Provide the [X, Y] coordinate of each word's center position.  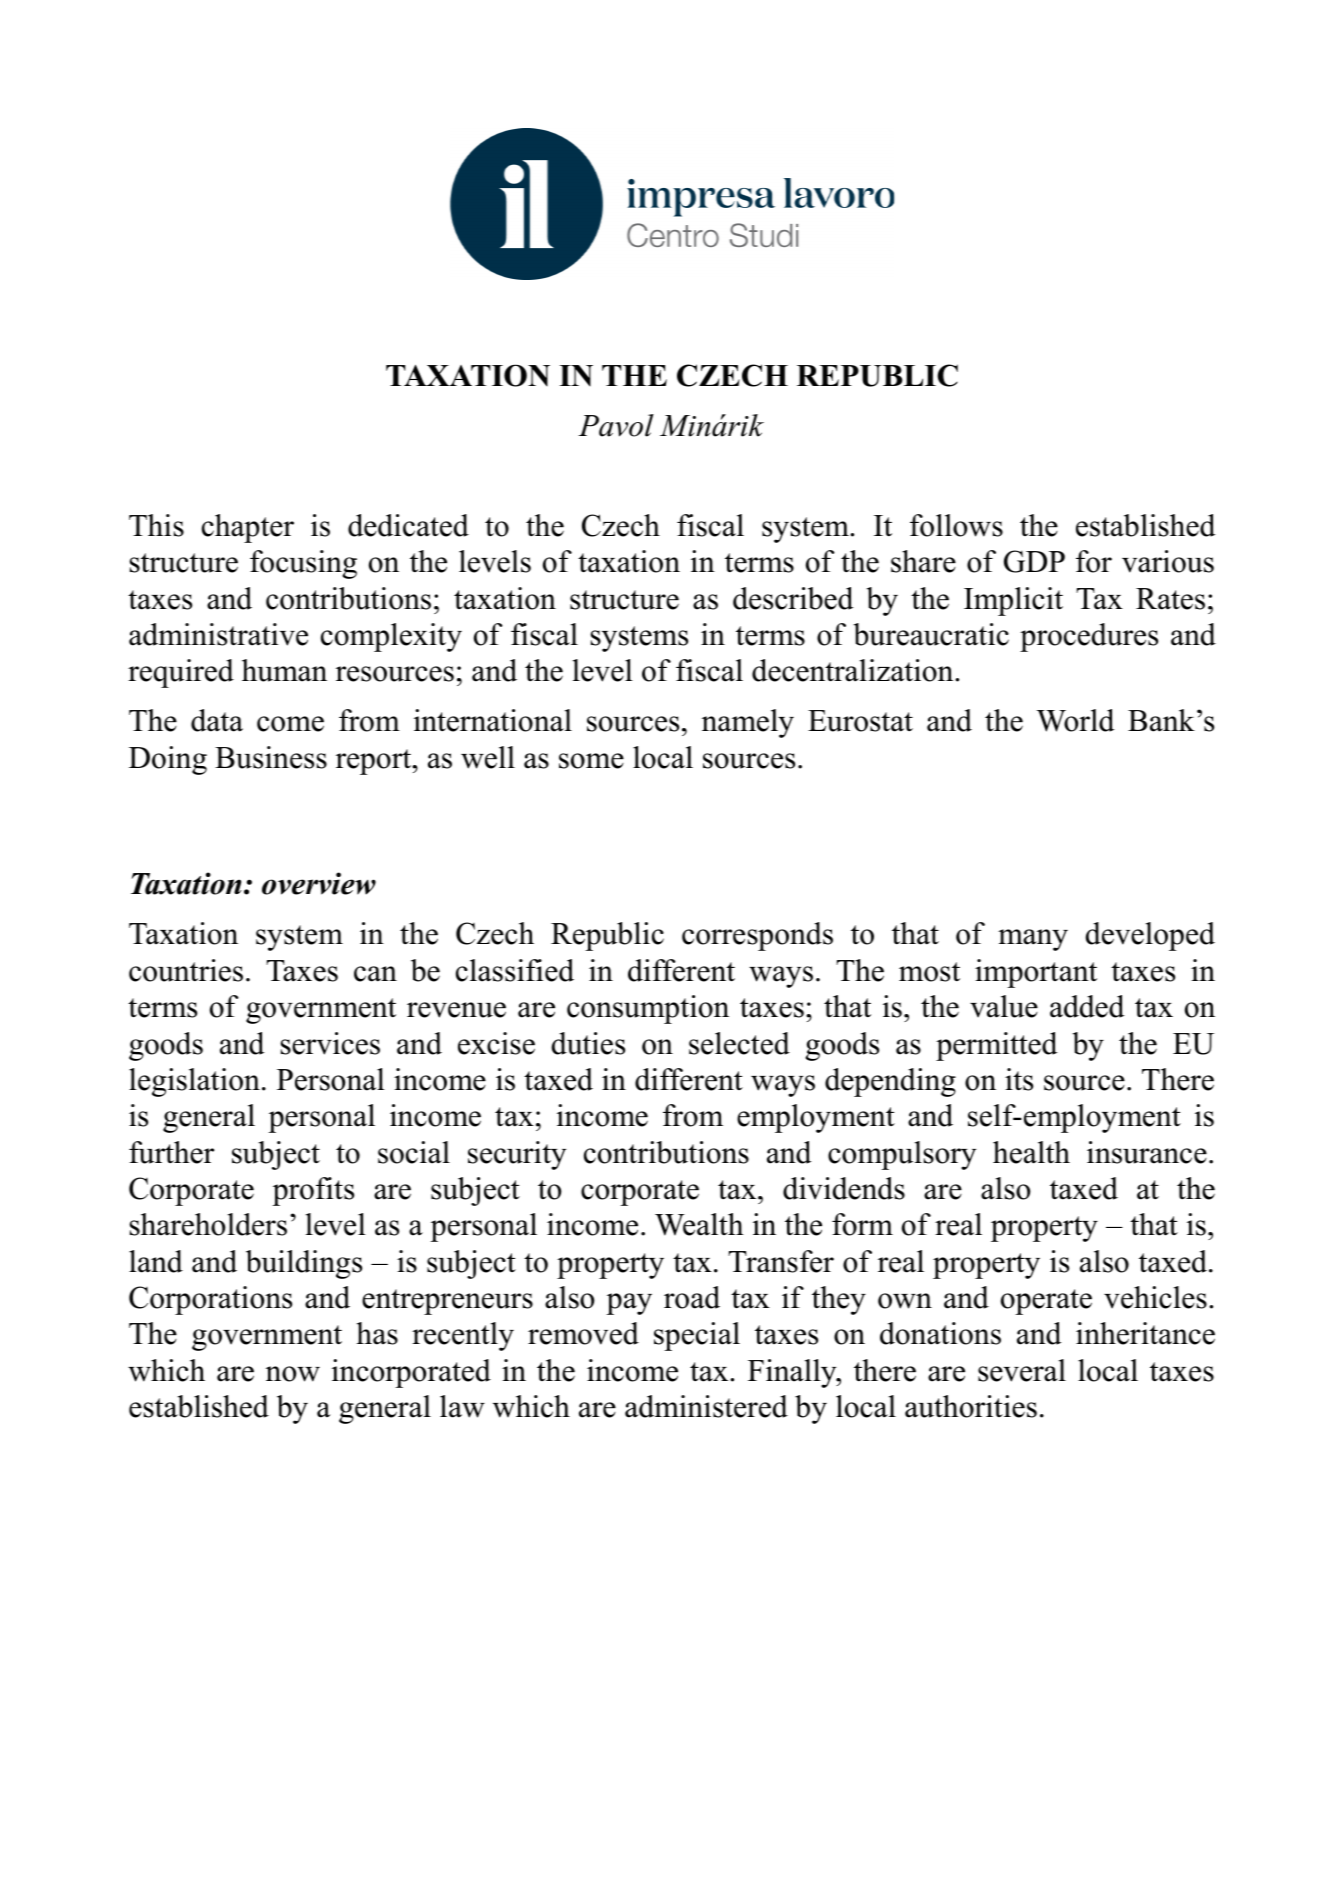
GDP [1034, 561]
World [1075, 720]
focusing [303, 564]
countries [186, 970]
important [1036, 973]
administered [706, 1406]
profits [313, 1191]
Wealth [699, 1224]
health [1031, 1152]
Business [271, 757]
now [293, 1374]
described [793, 598]
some [591, 761]
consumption [648, 1009]
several [1022, 1370]
